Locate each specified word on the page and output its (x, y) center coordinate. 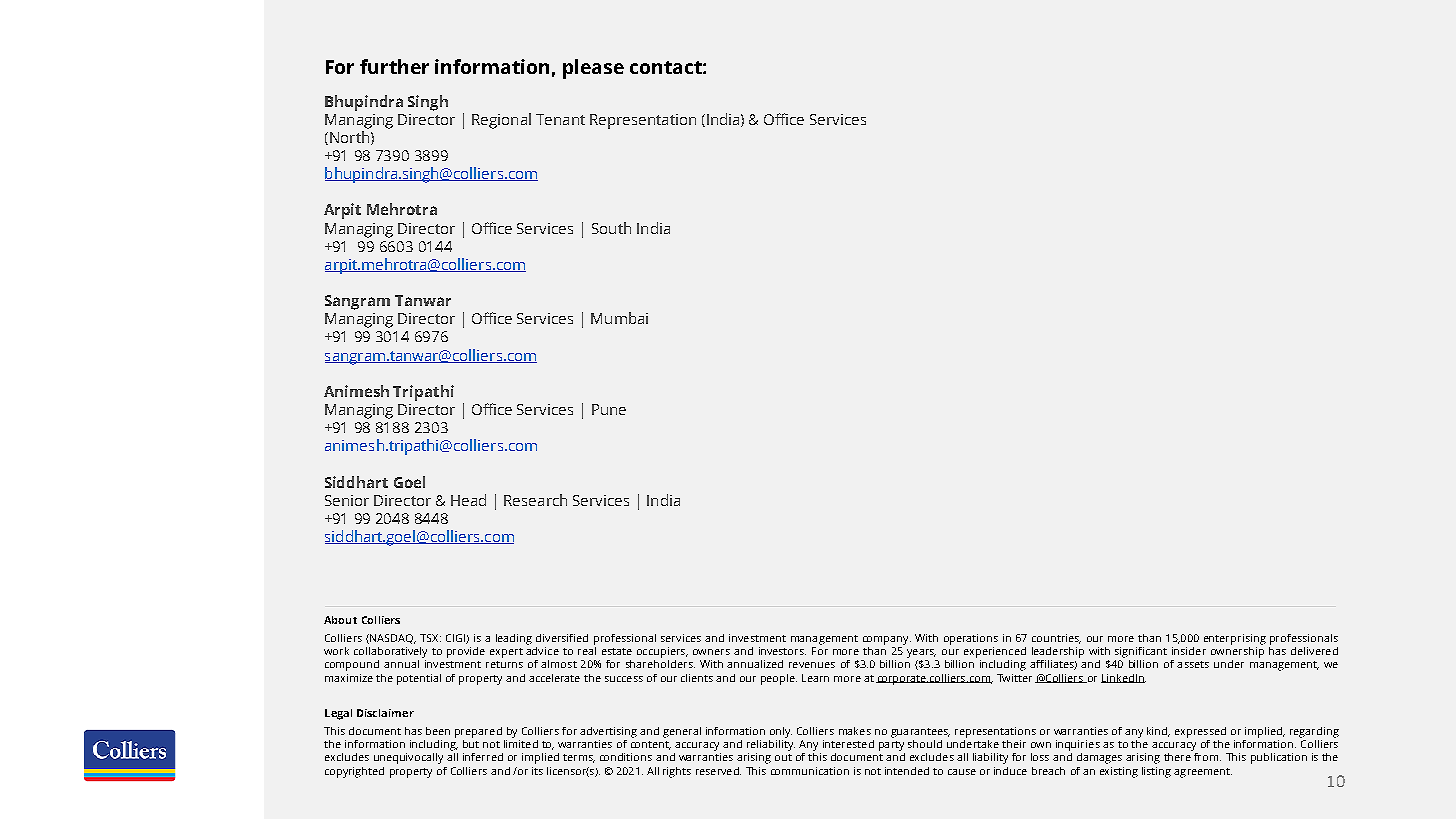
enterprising (1235, 639)
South (611, 228)
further (394, 66)
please (593, 69)
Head (468, 500)
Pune (609, 409)
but (471, 742)
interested (848, 744)
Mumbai (619, 318)
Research (535, 500)
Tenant (560, 119)
